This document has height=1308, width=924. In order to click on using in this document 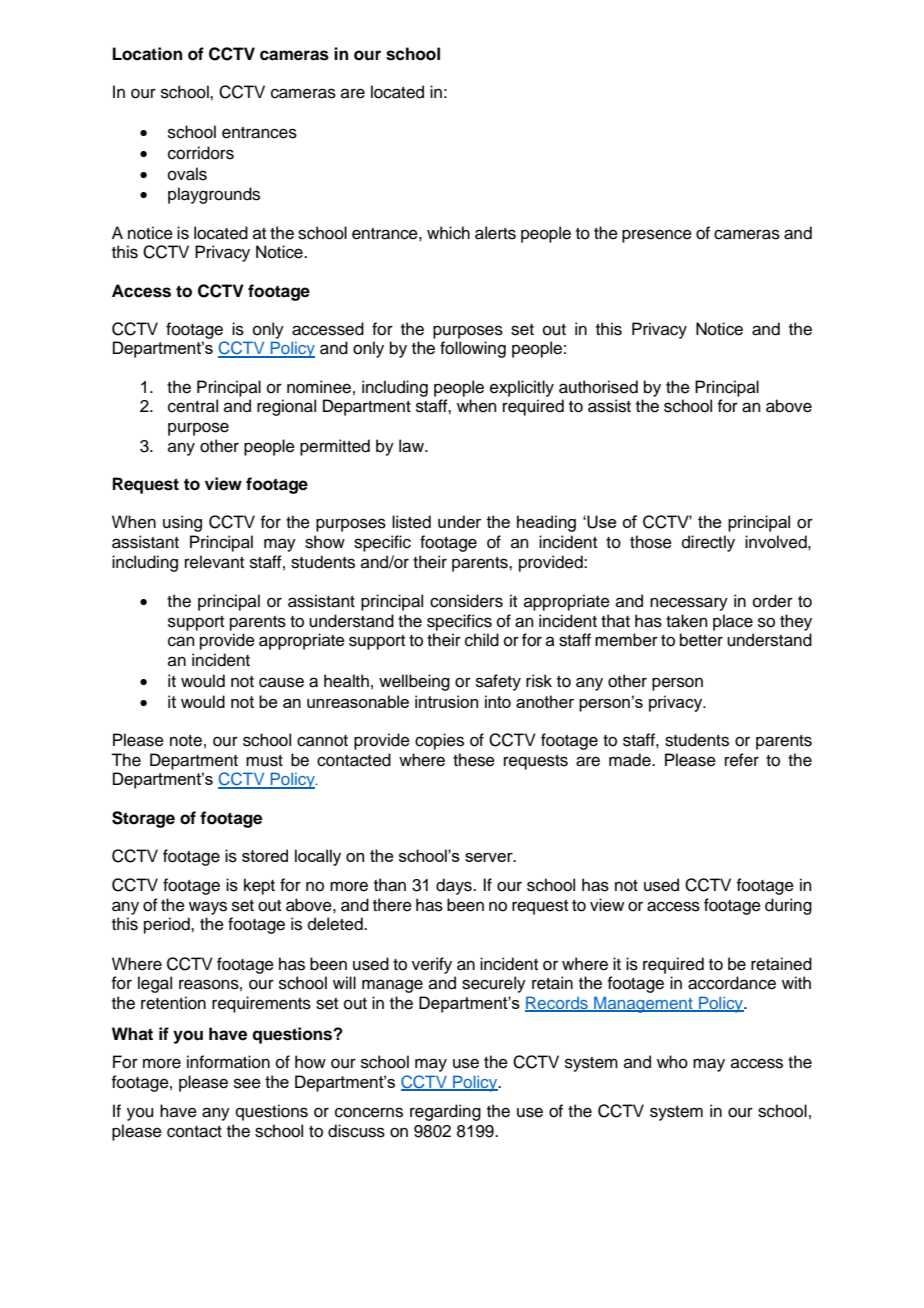, I will do `click(182, 523)`.
